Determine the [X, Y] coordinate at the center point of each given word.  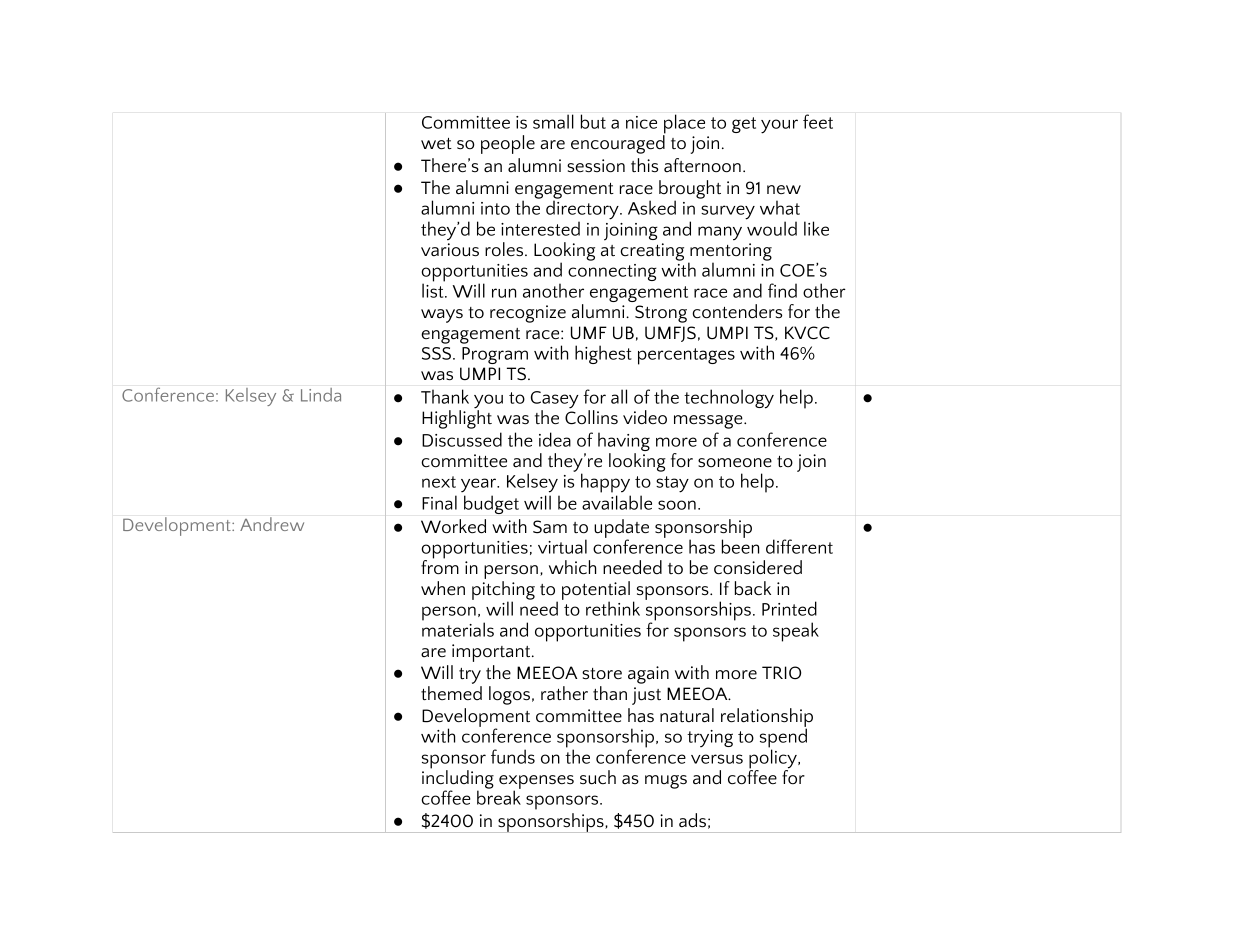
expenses [536, 783]
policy [774, 760]
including [458, 779]
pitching [503, 591]
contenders [737, 311]
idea [555, 439]
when [443, 588]
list [434, 289]
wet [436, 144]
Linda [321, 395]
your [779, 126]
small [553, 121]
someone [735, 463]
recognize [528, 314]
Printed [789, 608]
